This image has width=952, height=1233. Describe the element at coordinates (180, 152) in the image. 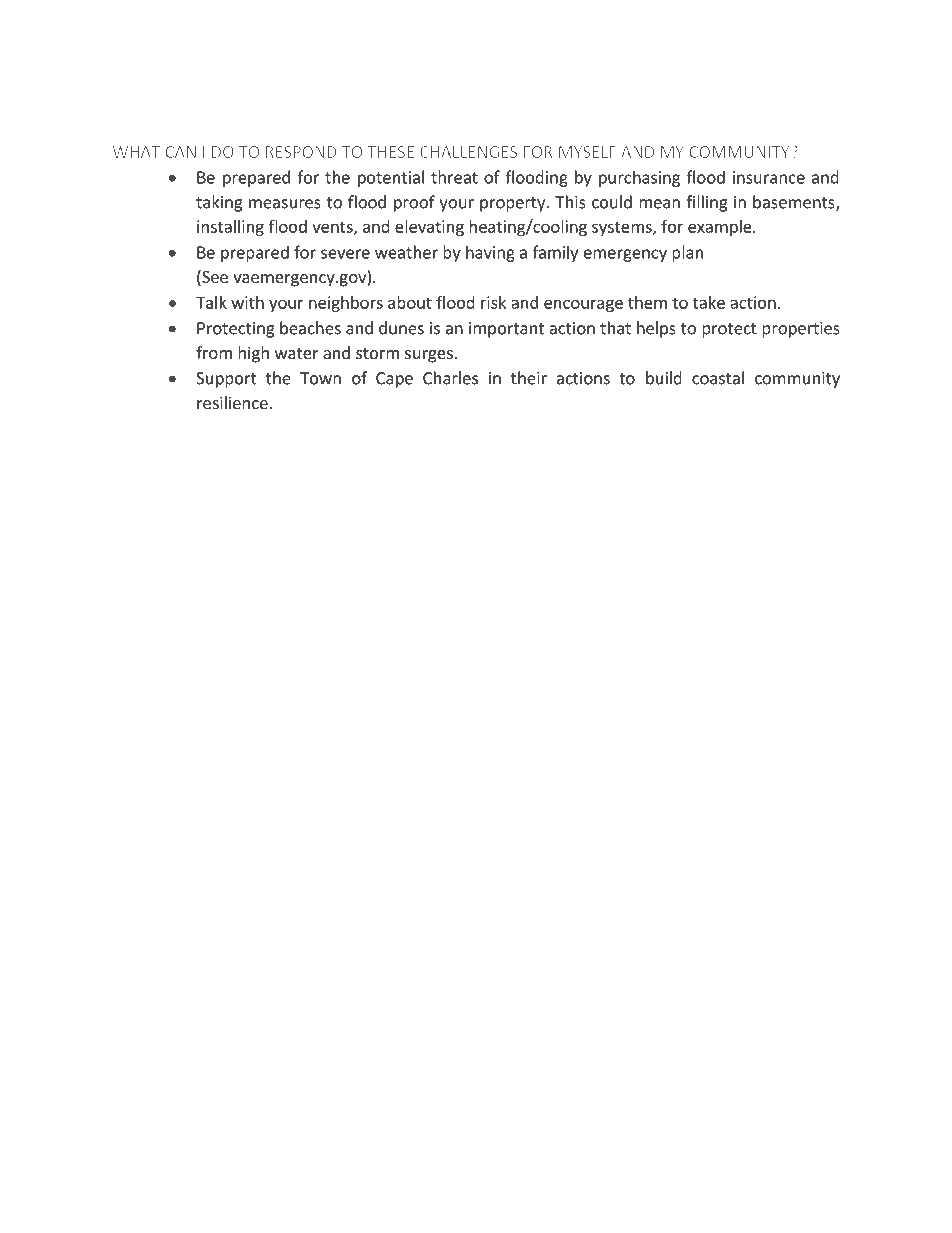

I see `CAN` at that location.
